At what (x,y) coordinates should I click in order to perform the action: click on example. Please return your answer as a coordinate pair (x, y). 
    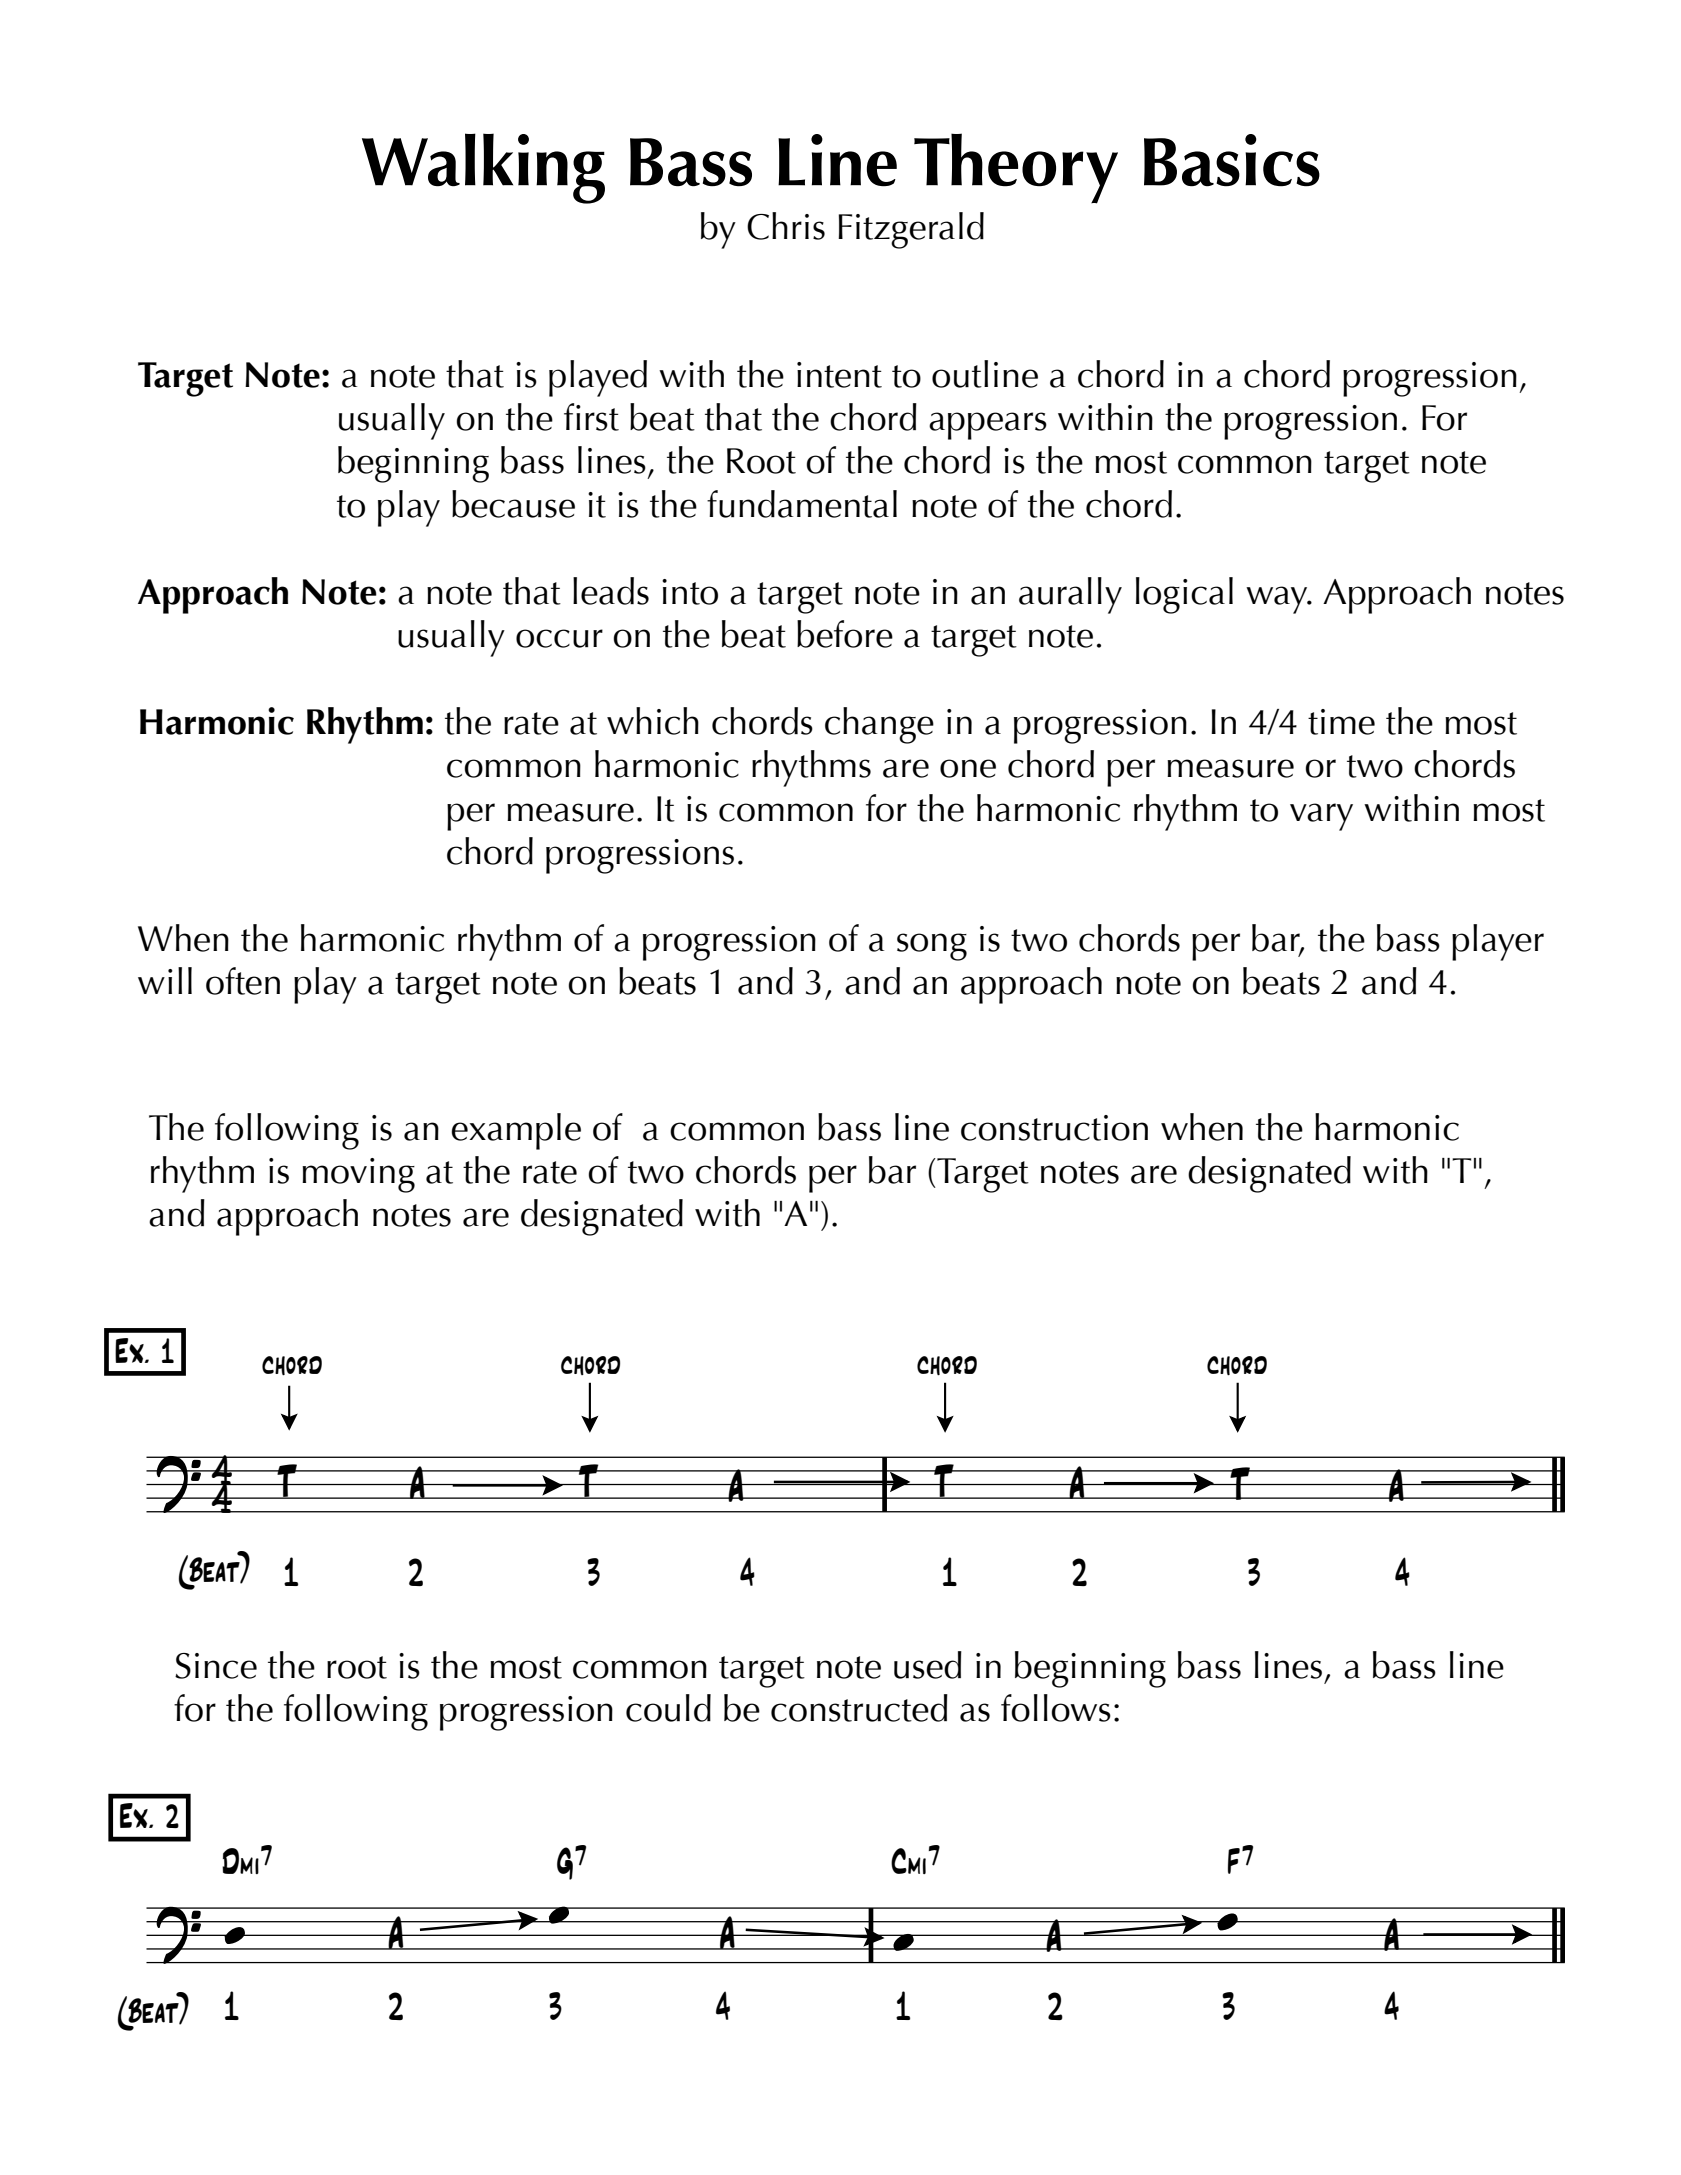
    Looking at the image, I should click on (516, 1131).
